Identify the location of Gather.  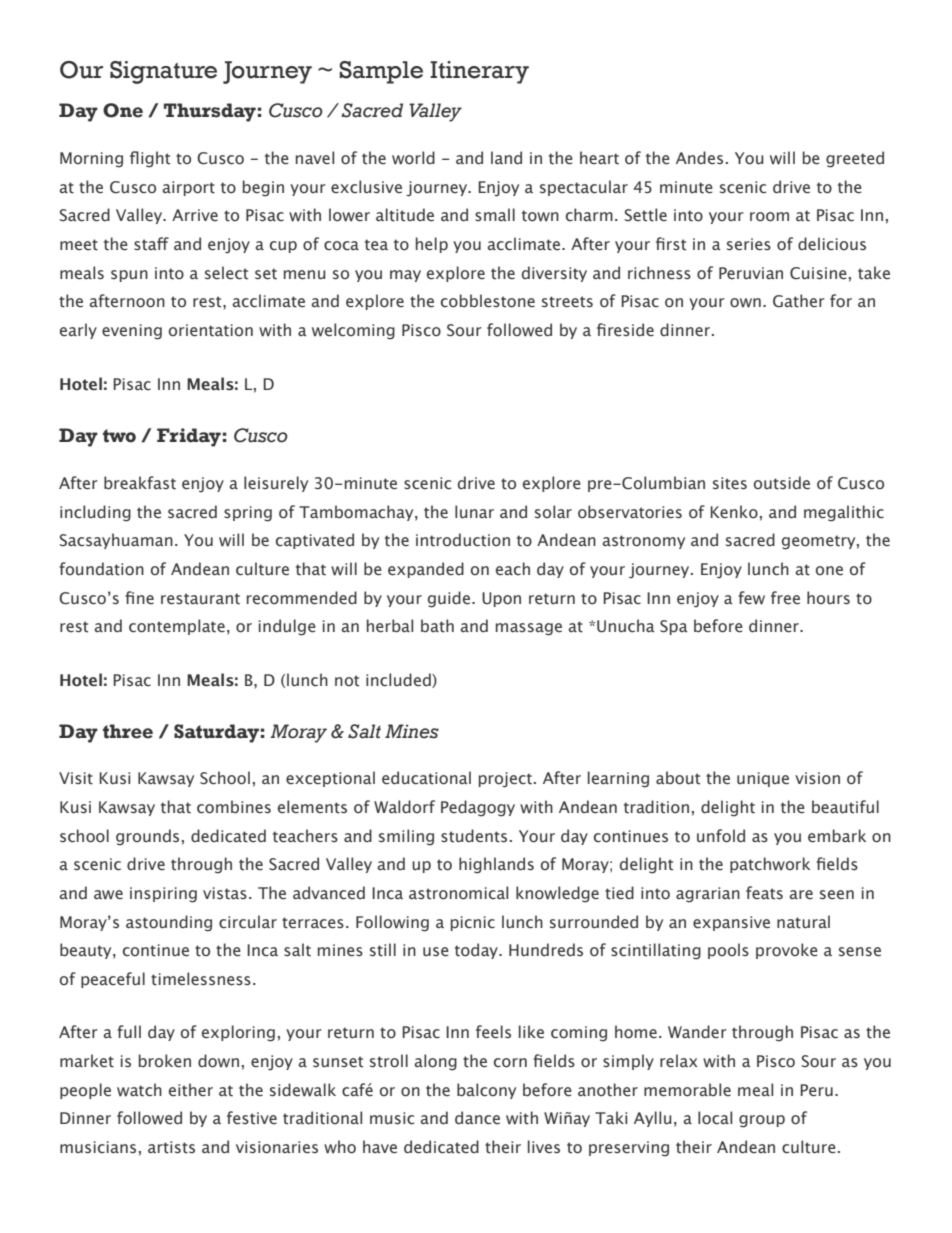
(799, 301).
